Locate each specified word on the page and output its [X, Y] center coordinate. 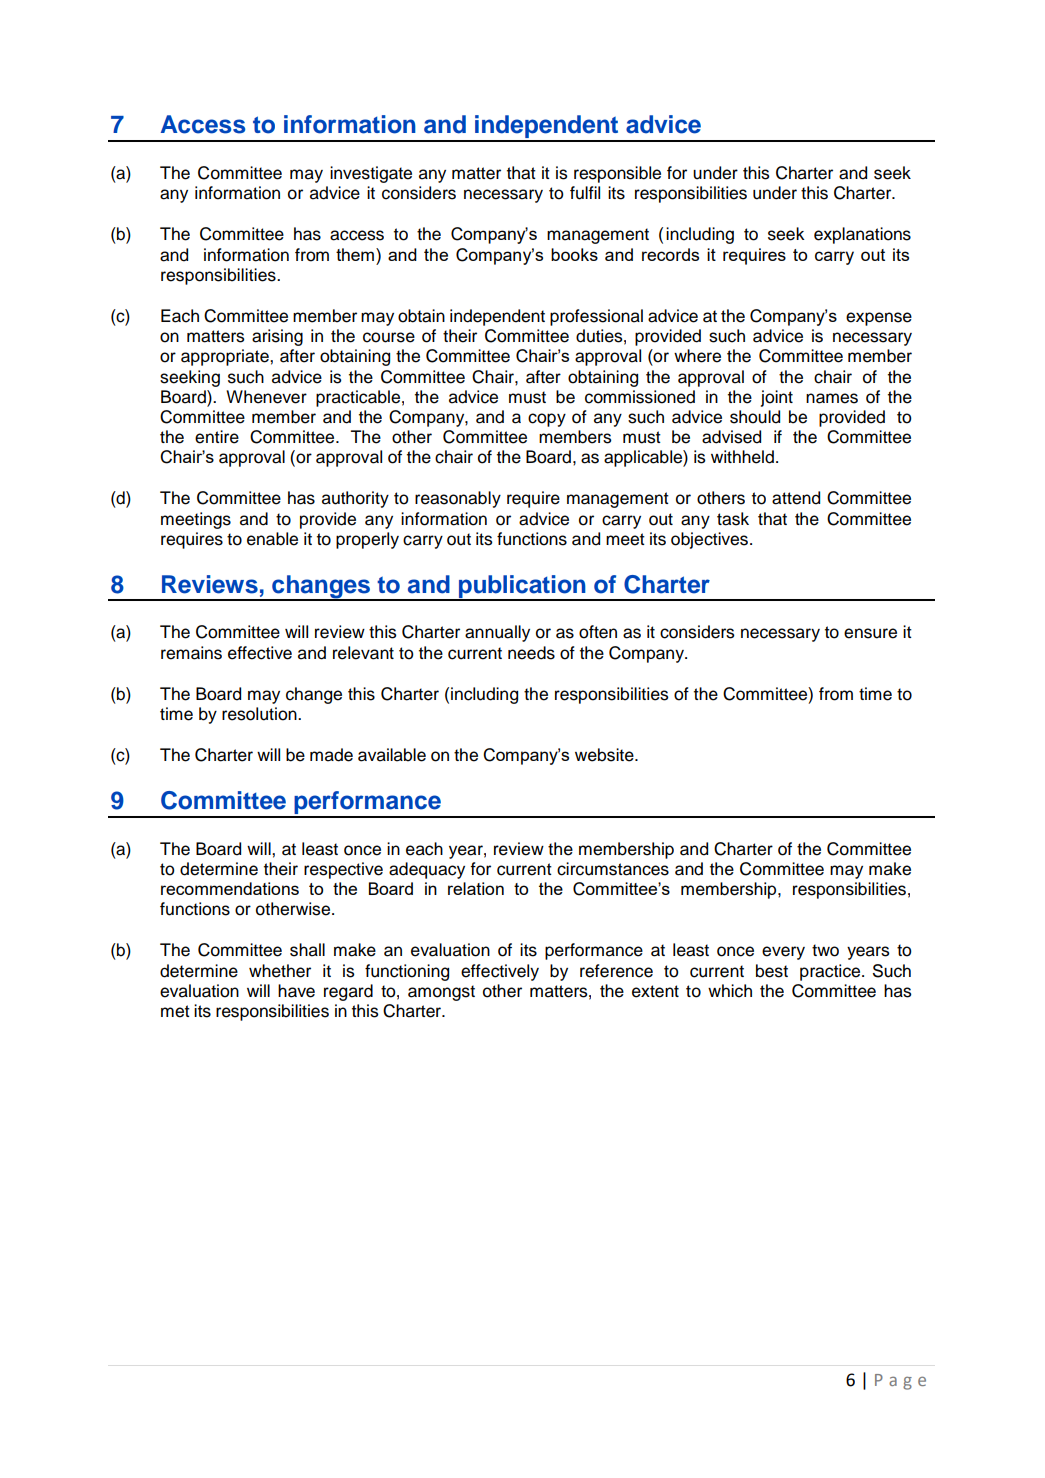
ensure [870, 633]
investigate [371, 174]
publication [522, 587]
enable [272, 539]
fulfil [585, 193]
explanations [862, 235]
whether [280, 971]
